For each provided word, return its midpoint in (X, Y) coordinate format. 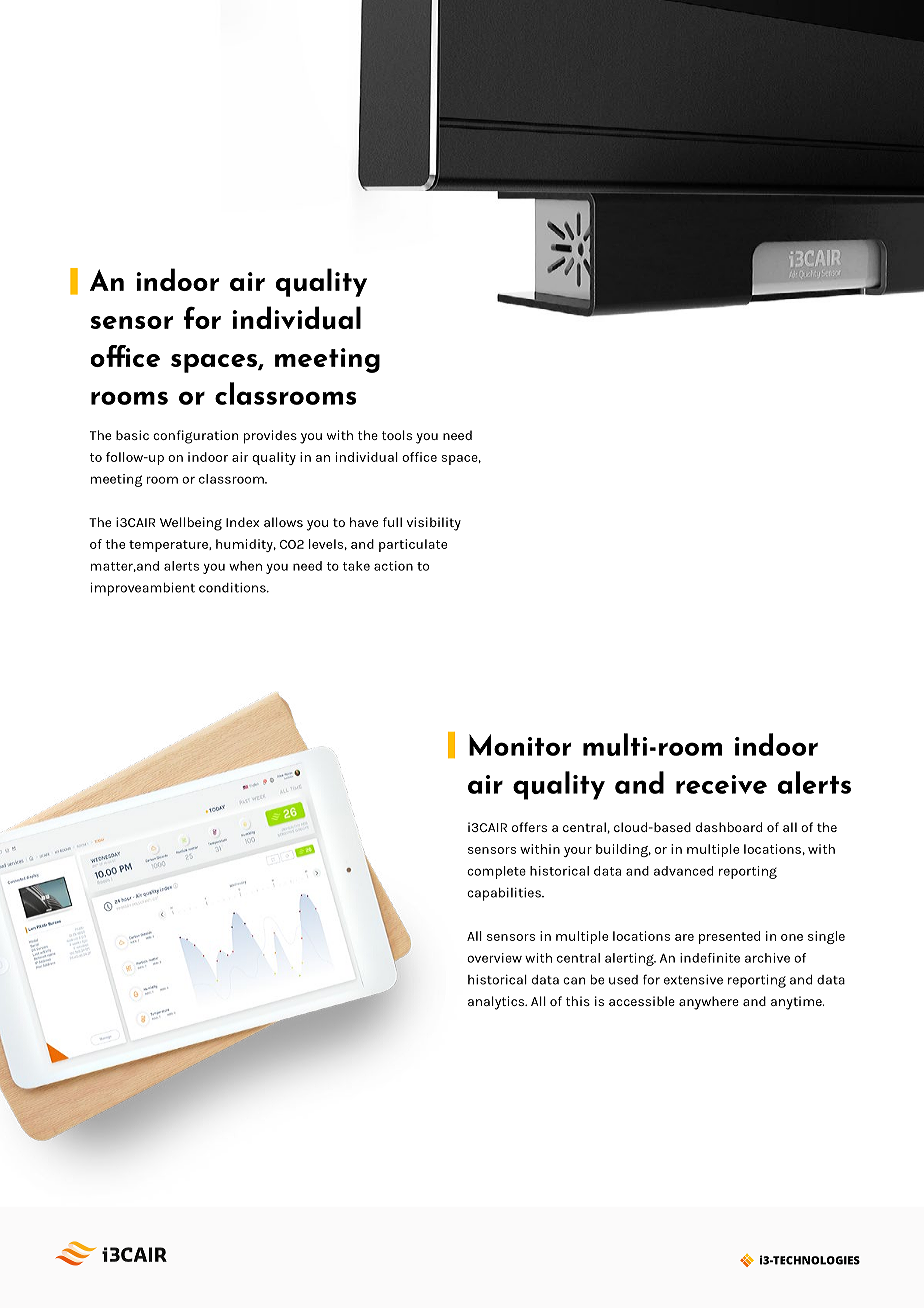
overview (494, 958)
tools (397, 435)
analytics (497, 1003)
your (578, 852)
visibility (434, 524)
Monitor (520, 745)
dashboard (729, 827)
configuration (195, 437)
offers (529, 827)
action (393, 566)
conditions (233, 588)
